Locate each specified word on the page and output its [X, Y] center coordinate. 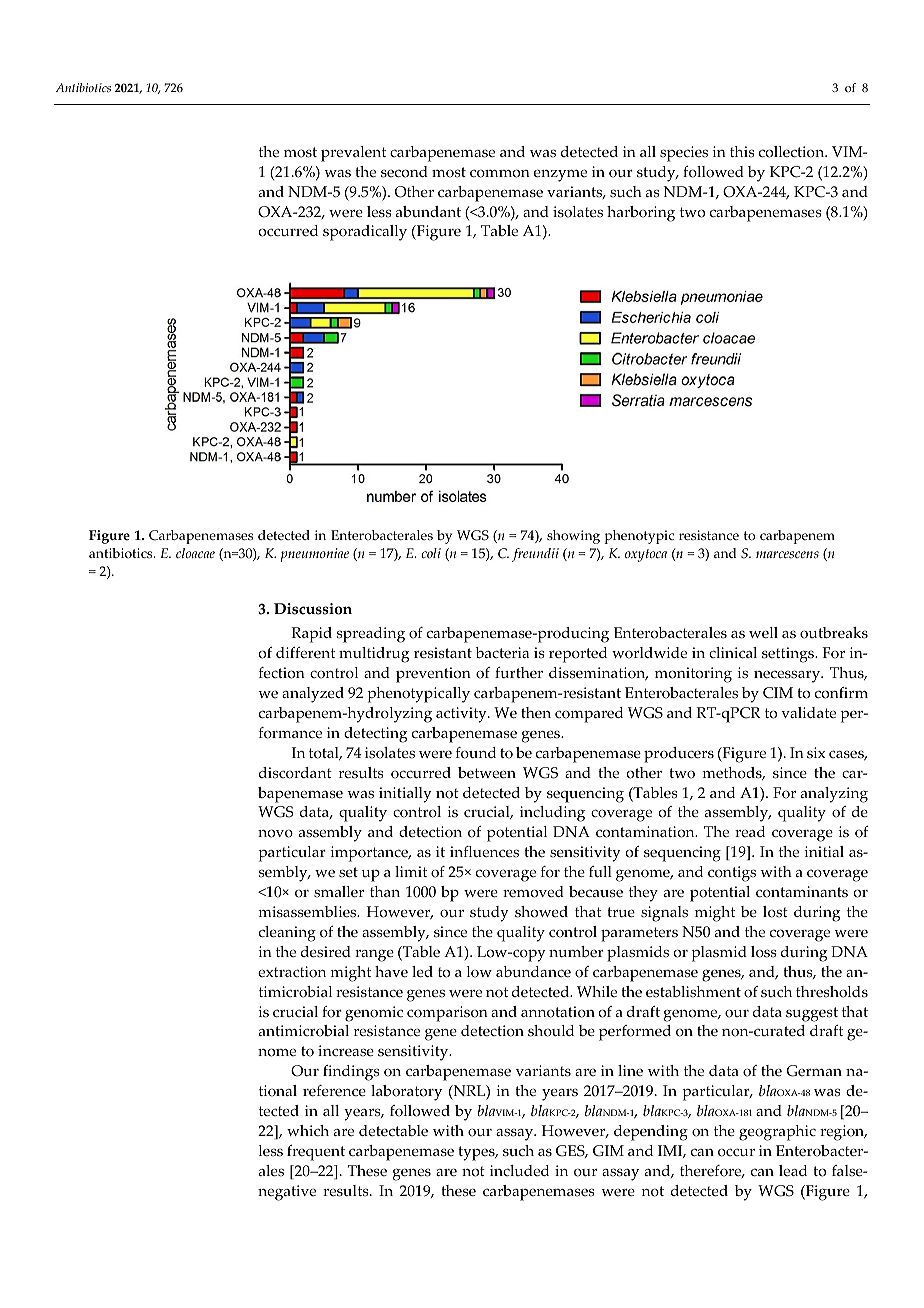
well [763, 633]
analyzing [834, 795]
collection [793, 152]
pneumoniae [314, 555]
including [552, 814]
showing [573, 537]
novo [275, 833]
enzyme [560, 175]
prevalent [353, 154]
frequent [316, 1153]
